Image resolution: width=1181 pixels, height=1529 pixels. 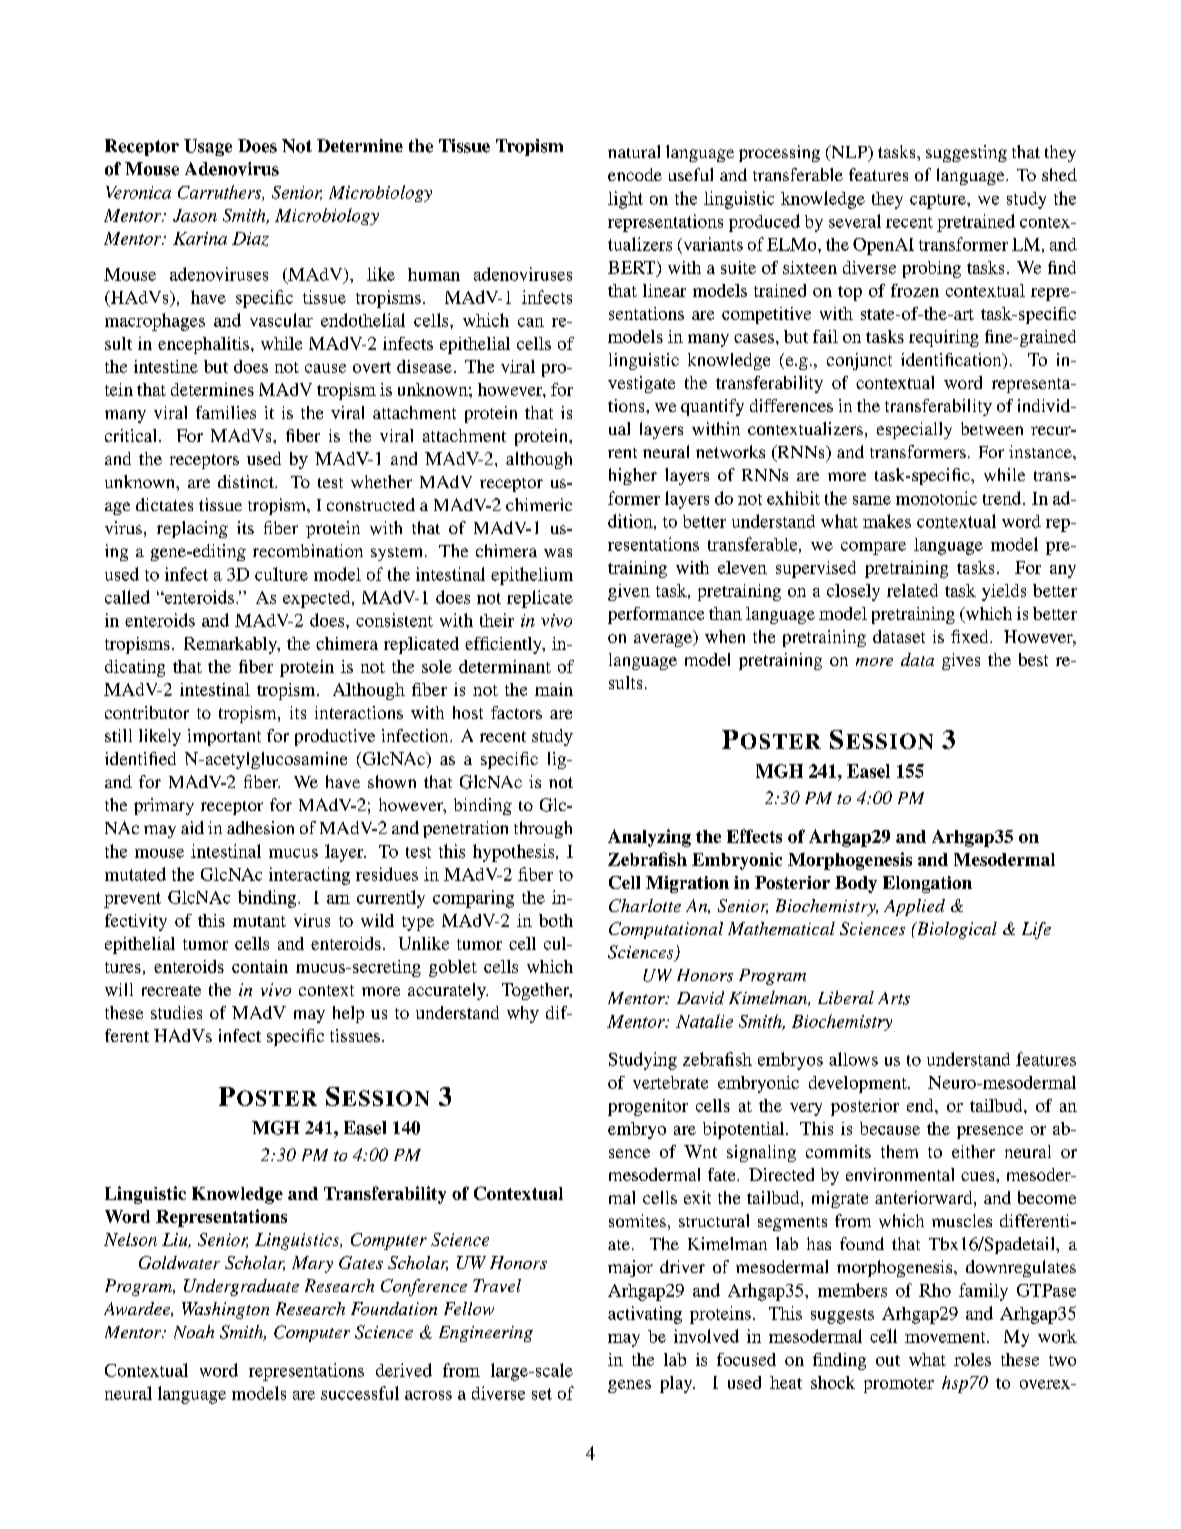 What do you see at coordinates (625, 200) in the screenshot?
I see `light` at bounding box center [625, 200].
